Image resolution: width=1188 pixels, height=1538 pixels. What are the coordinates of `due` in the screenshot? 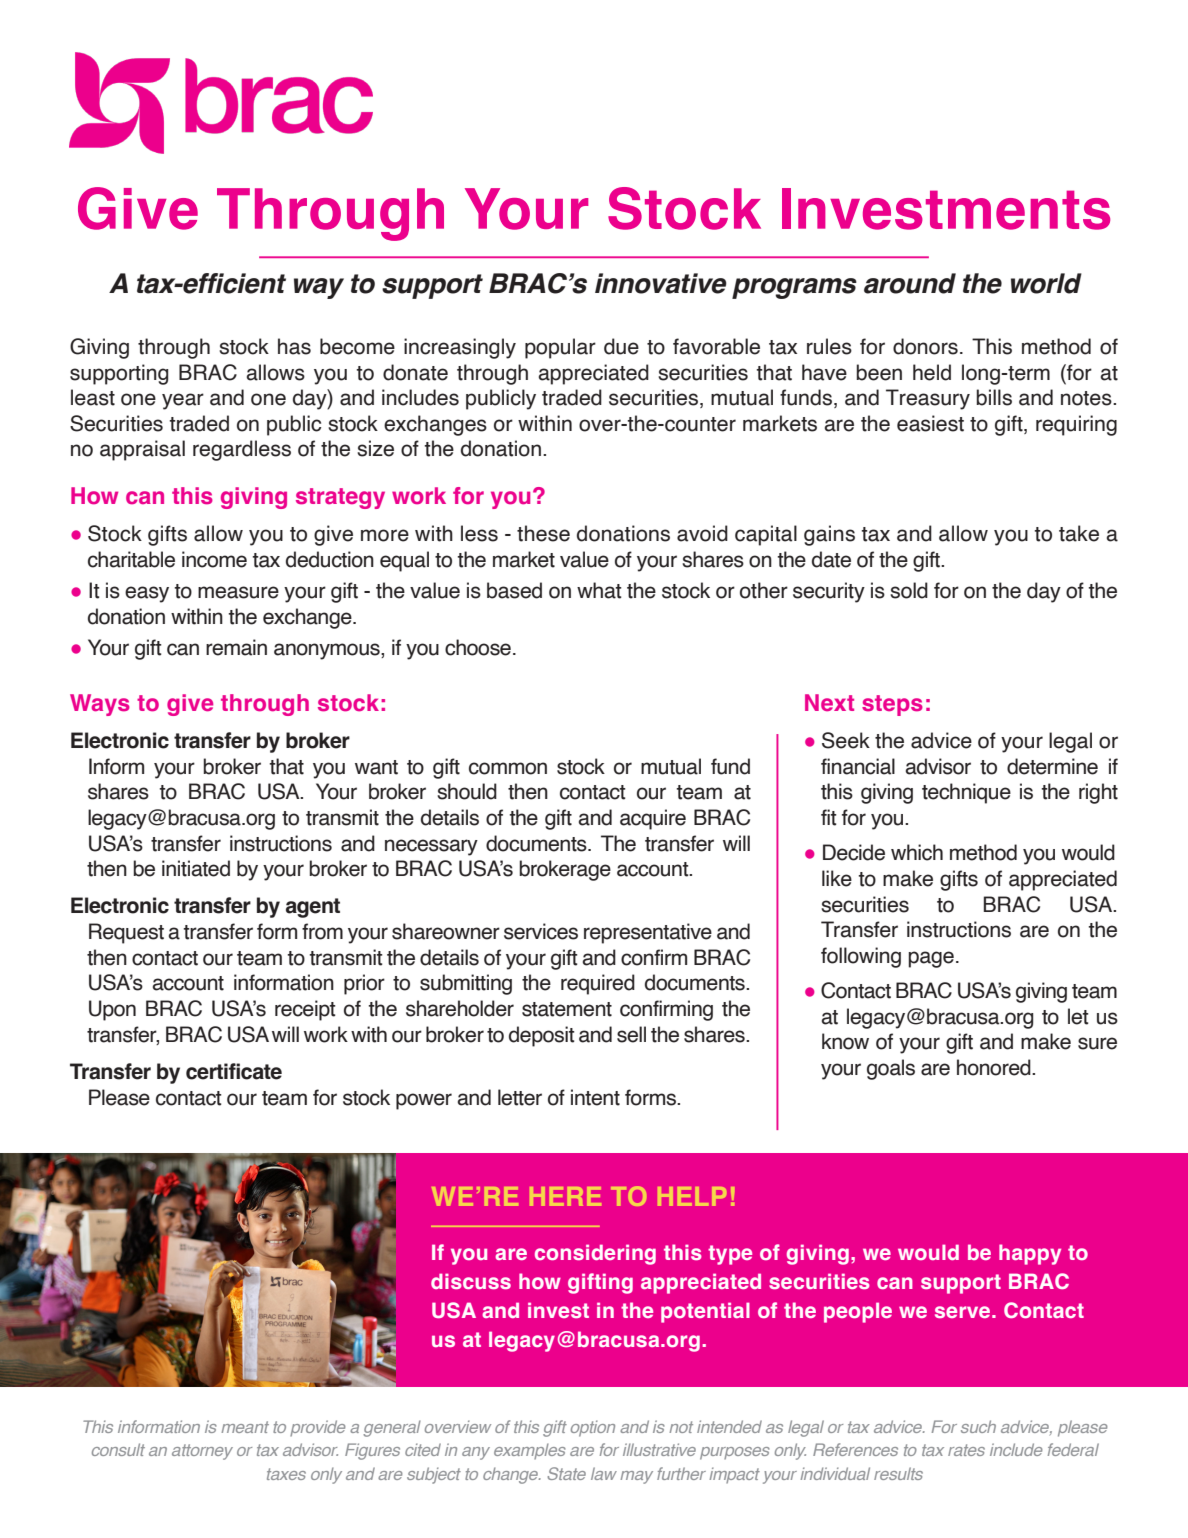 It's located at (621, 346).
